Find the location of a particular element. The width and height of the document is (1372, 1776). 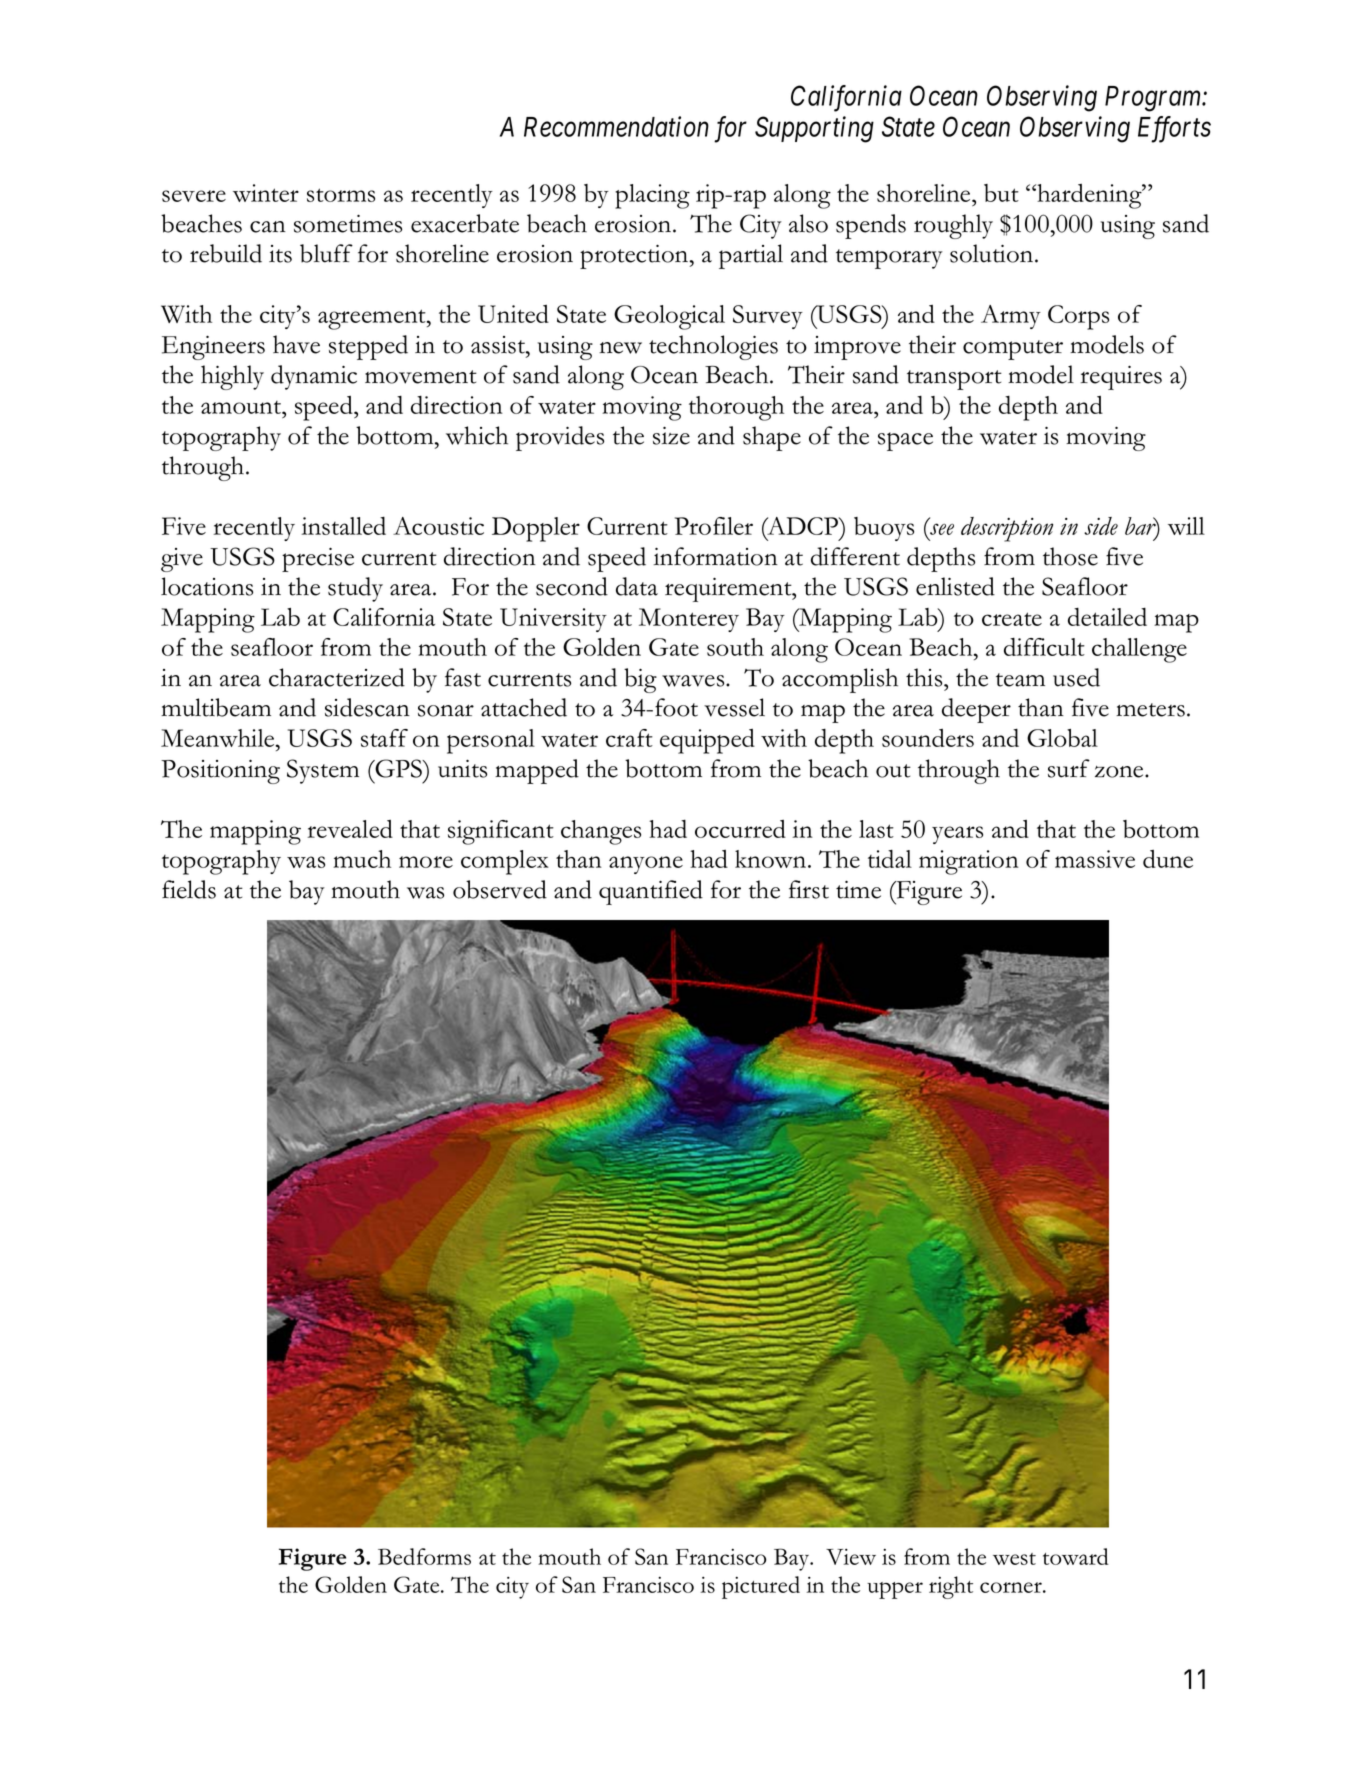

size is located at coordinates (671, 436).
